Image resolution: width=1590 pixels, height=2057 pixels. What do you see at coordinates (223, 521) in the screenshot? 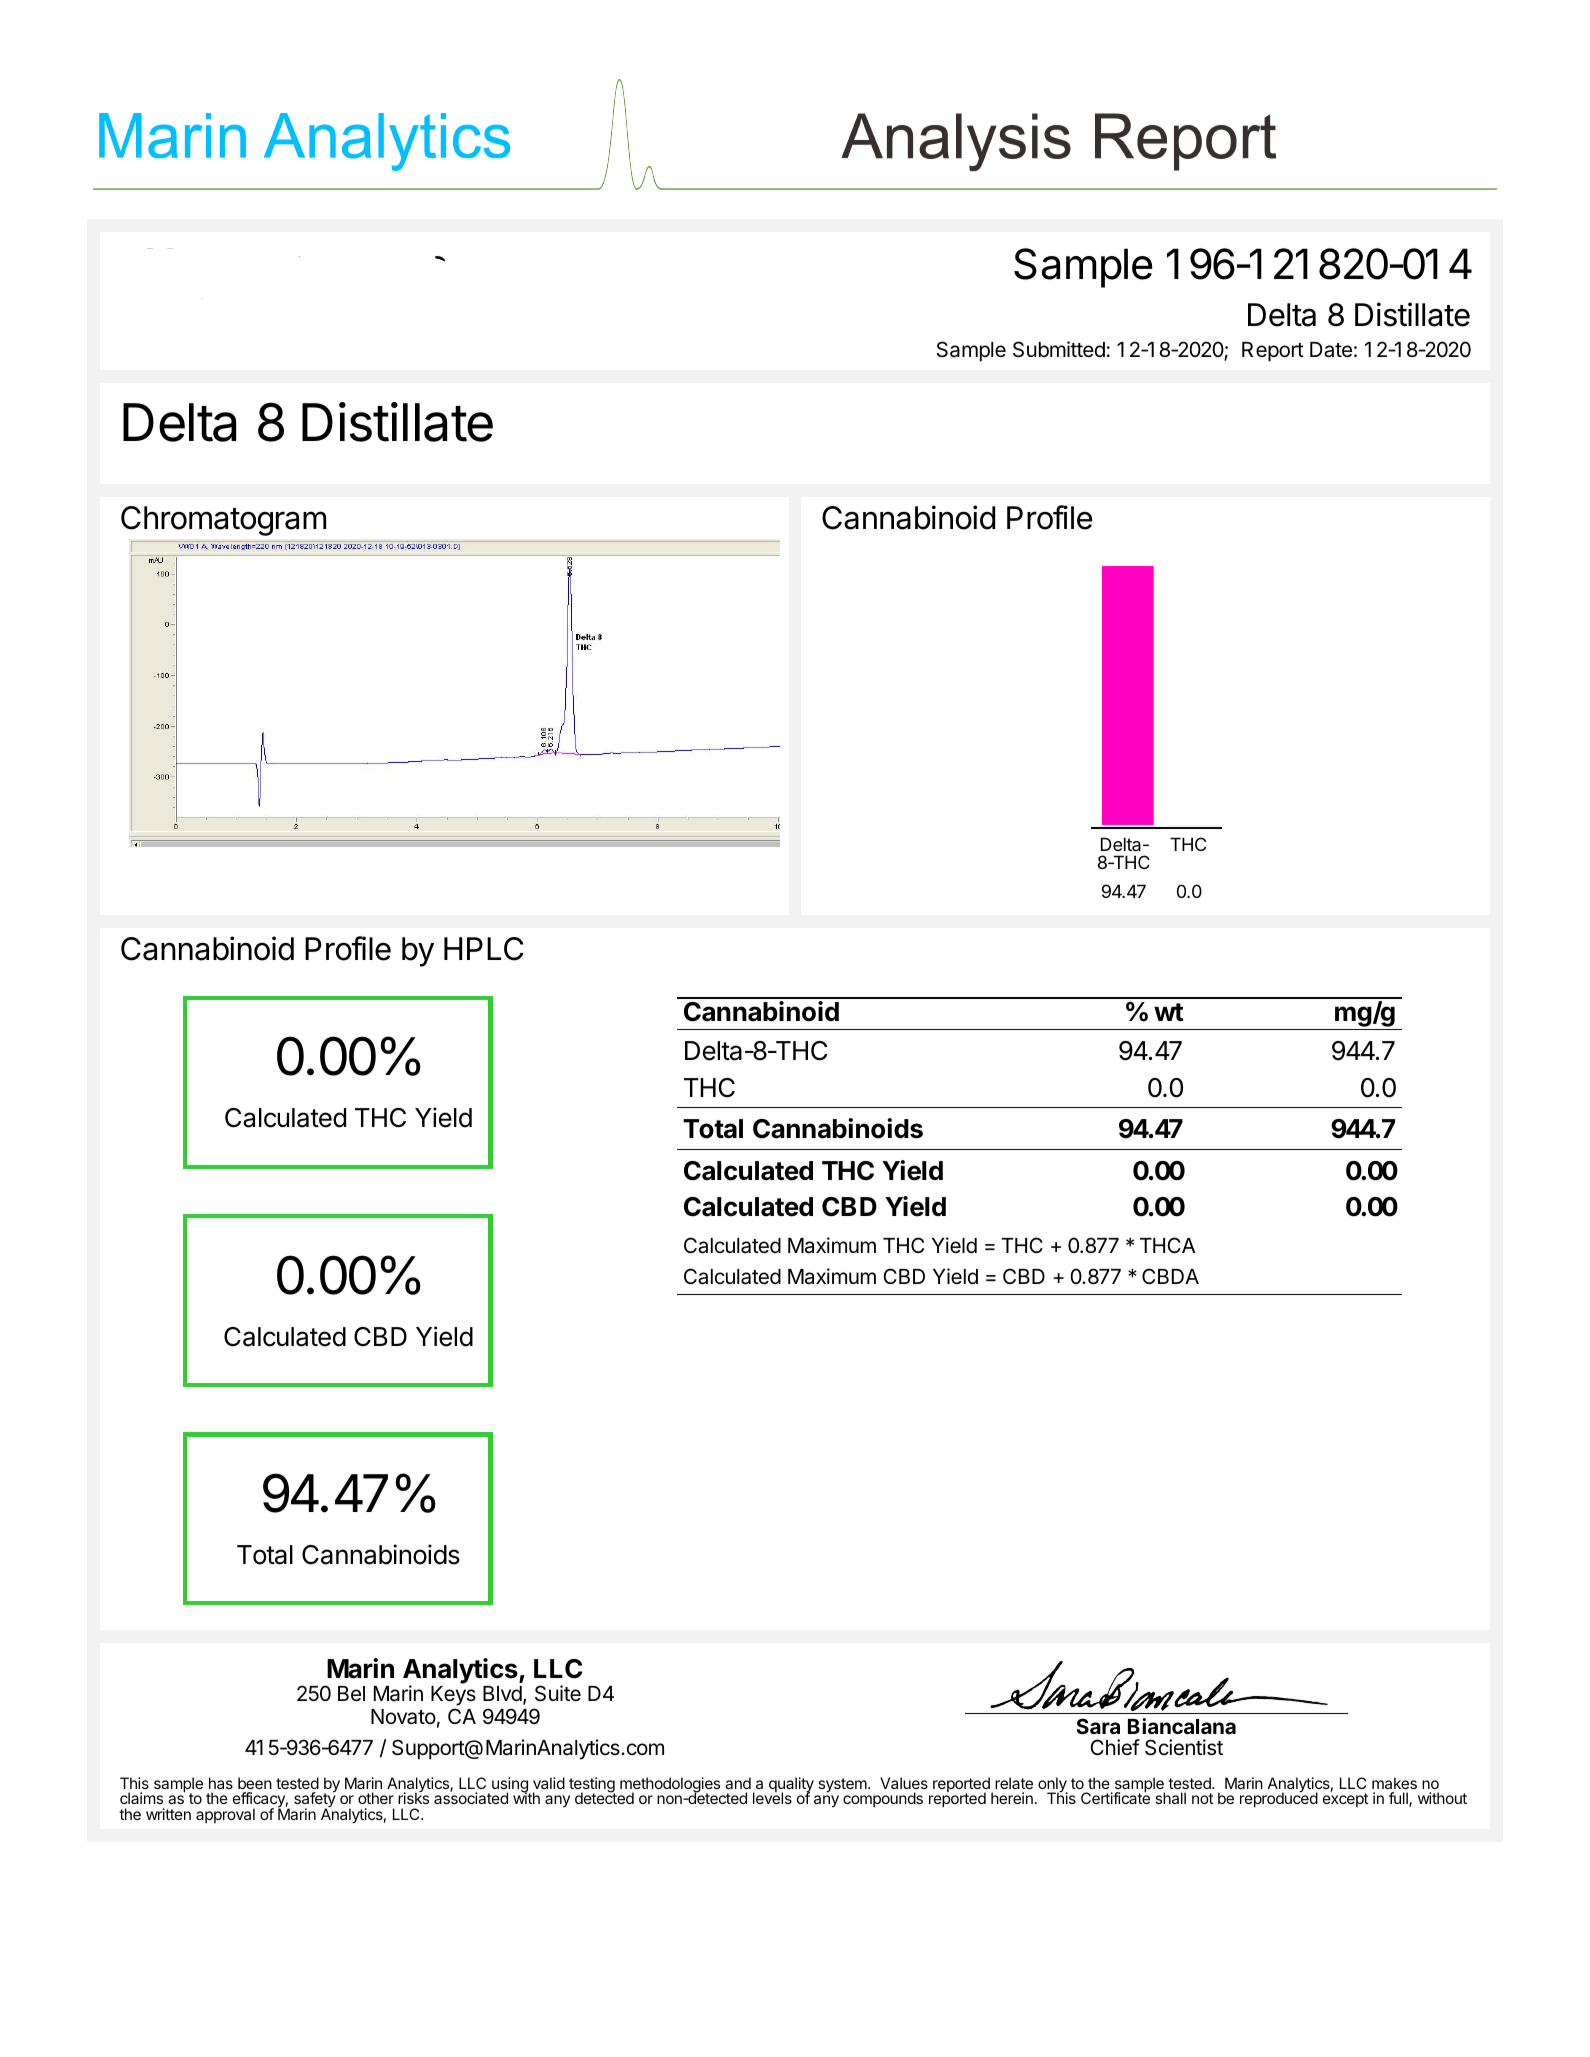
I see `Chromatogram` at bounding box center [223, 521].
